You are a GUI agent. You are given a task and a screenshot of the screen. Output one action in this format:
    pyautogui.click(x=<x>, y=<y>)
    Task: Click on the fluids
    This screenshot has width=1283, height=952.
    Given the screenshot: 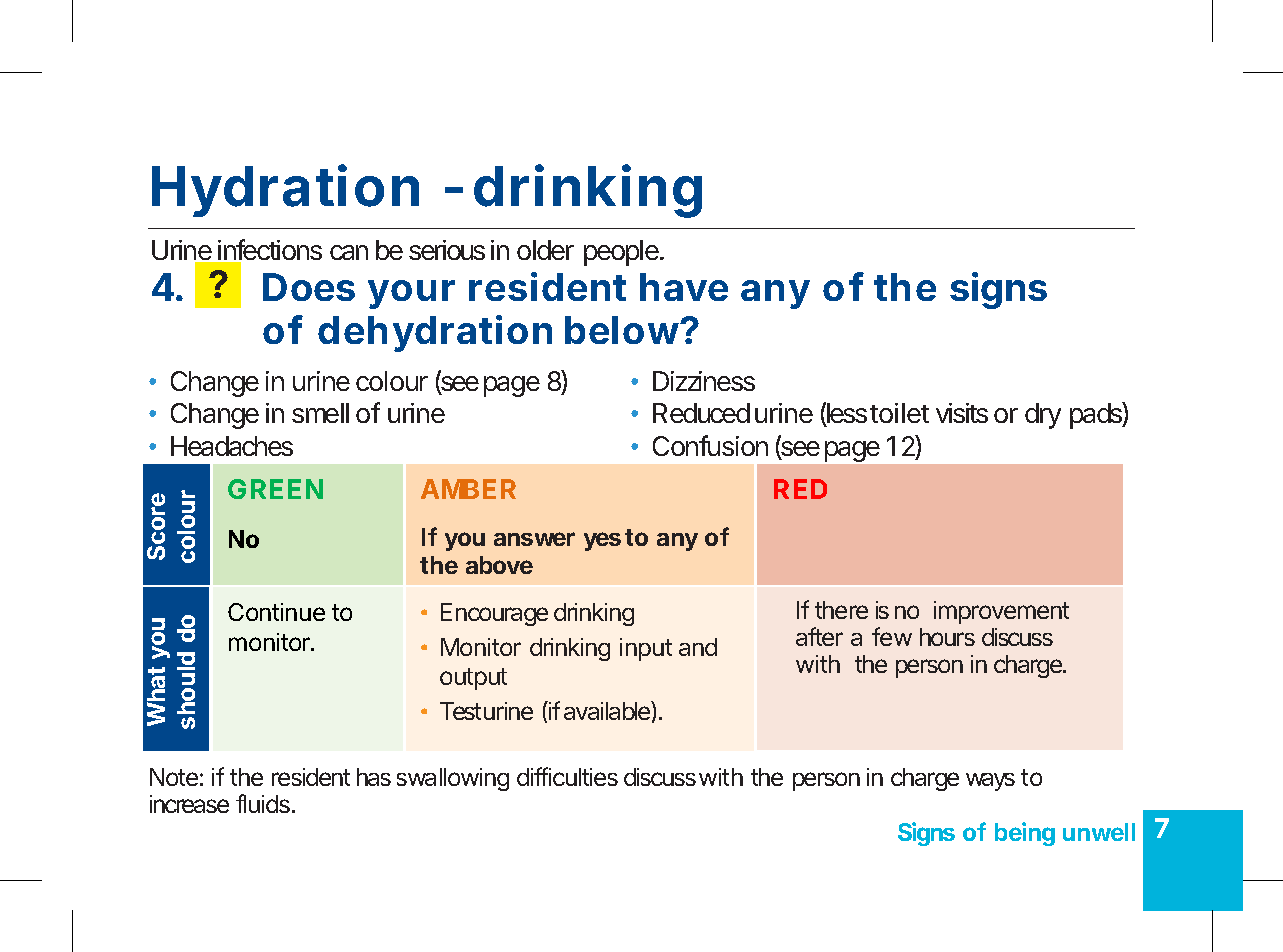 What is the action you would take?
    pyautogui.click(x=264, y=803)
